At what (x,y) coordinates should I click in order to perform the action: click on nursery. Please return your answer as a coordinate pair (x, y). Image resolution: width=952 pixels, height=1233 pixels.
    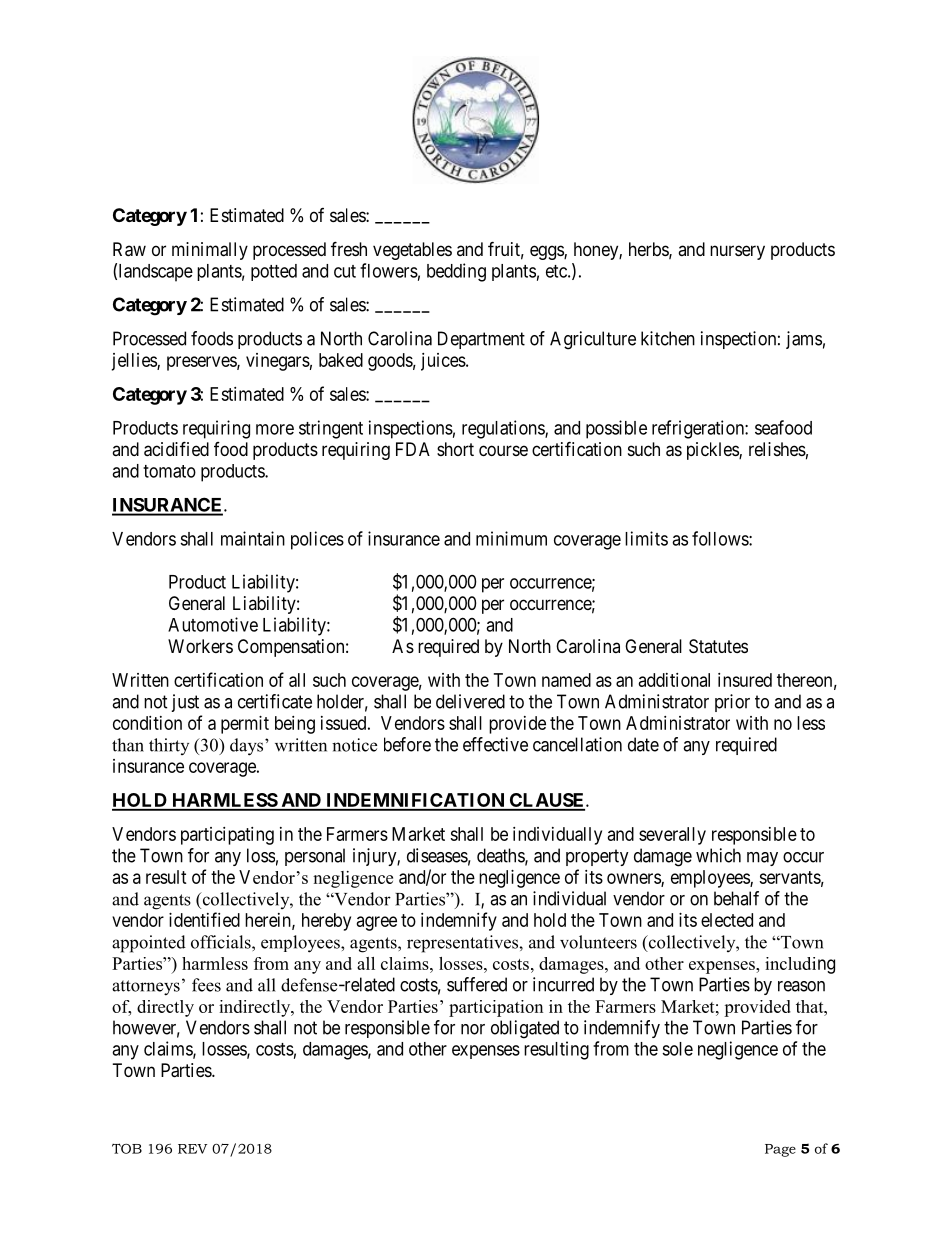
    Looking at the image, I should click on (737, 252).
